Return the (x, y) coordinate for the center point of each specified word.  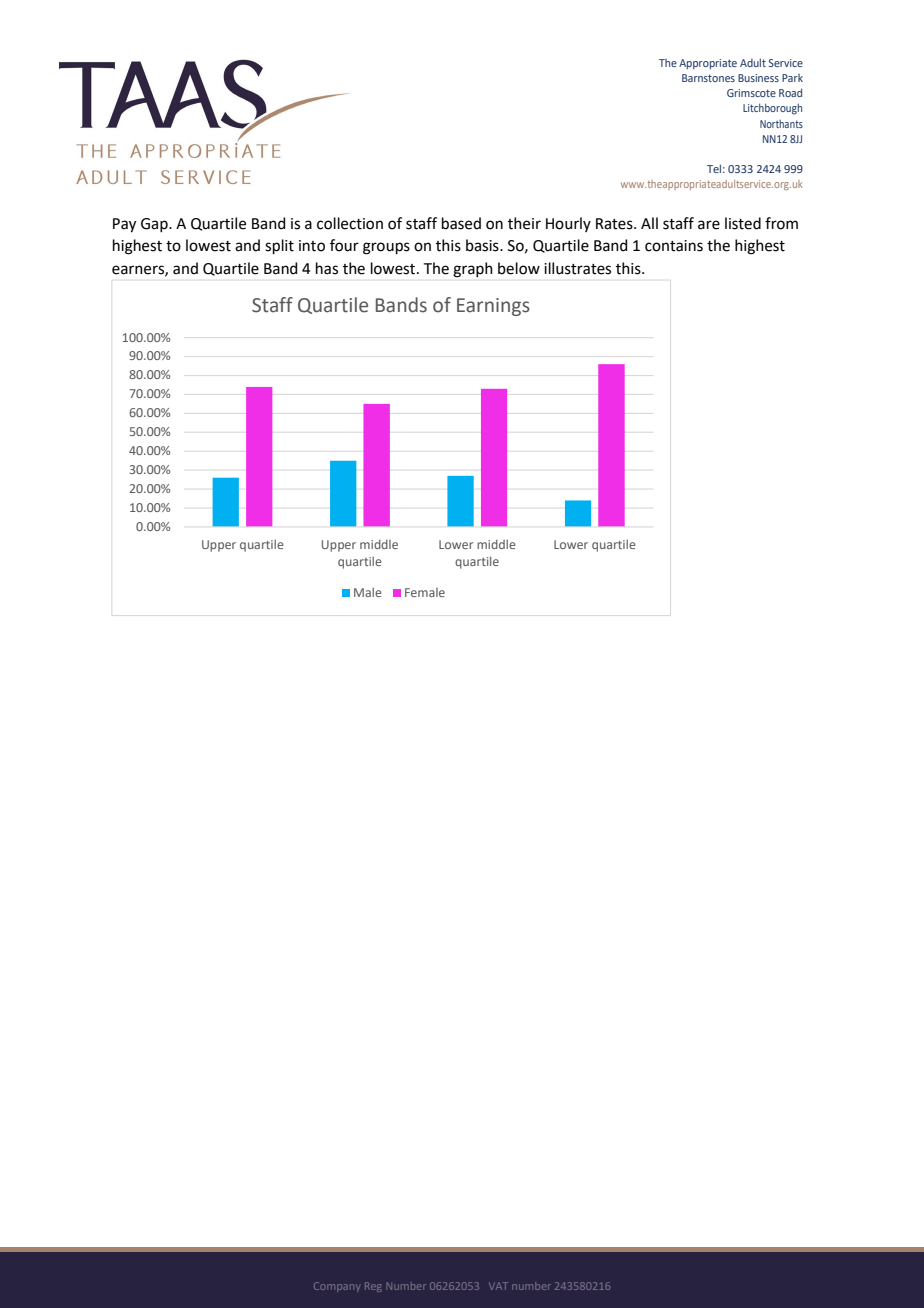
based (461, 223)
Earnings (493, 307)
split (279, 246)
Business (758, 78)
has (327, 268)
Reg (373, 1287)
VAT (498, 1286)
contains (674, 246)
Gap (155, 225)
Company (337, 1287)
